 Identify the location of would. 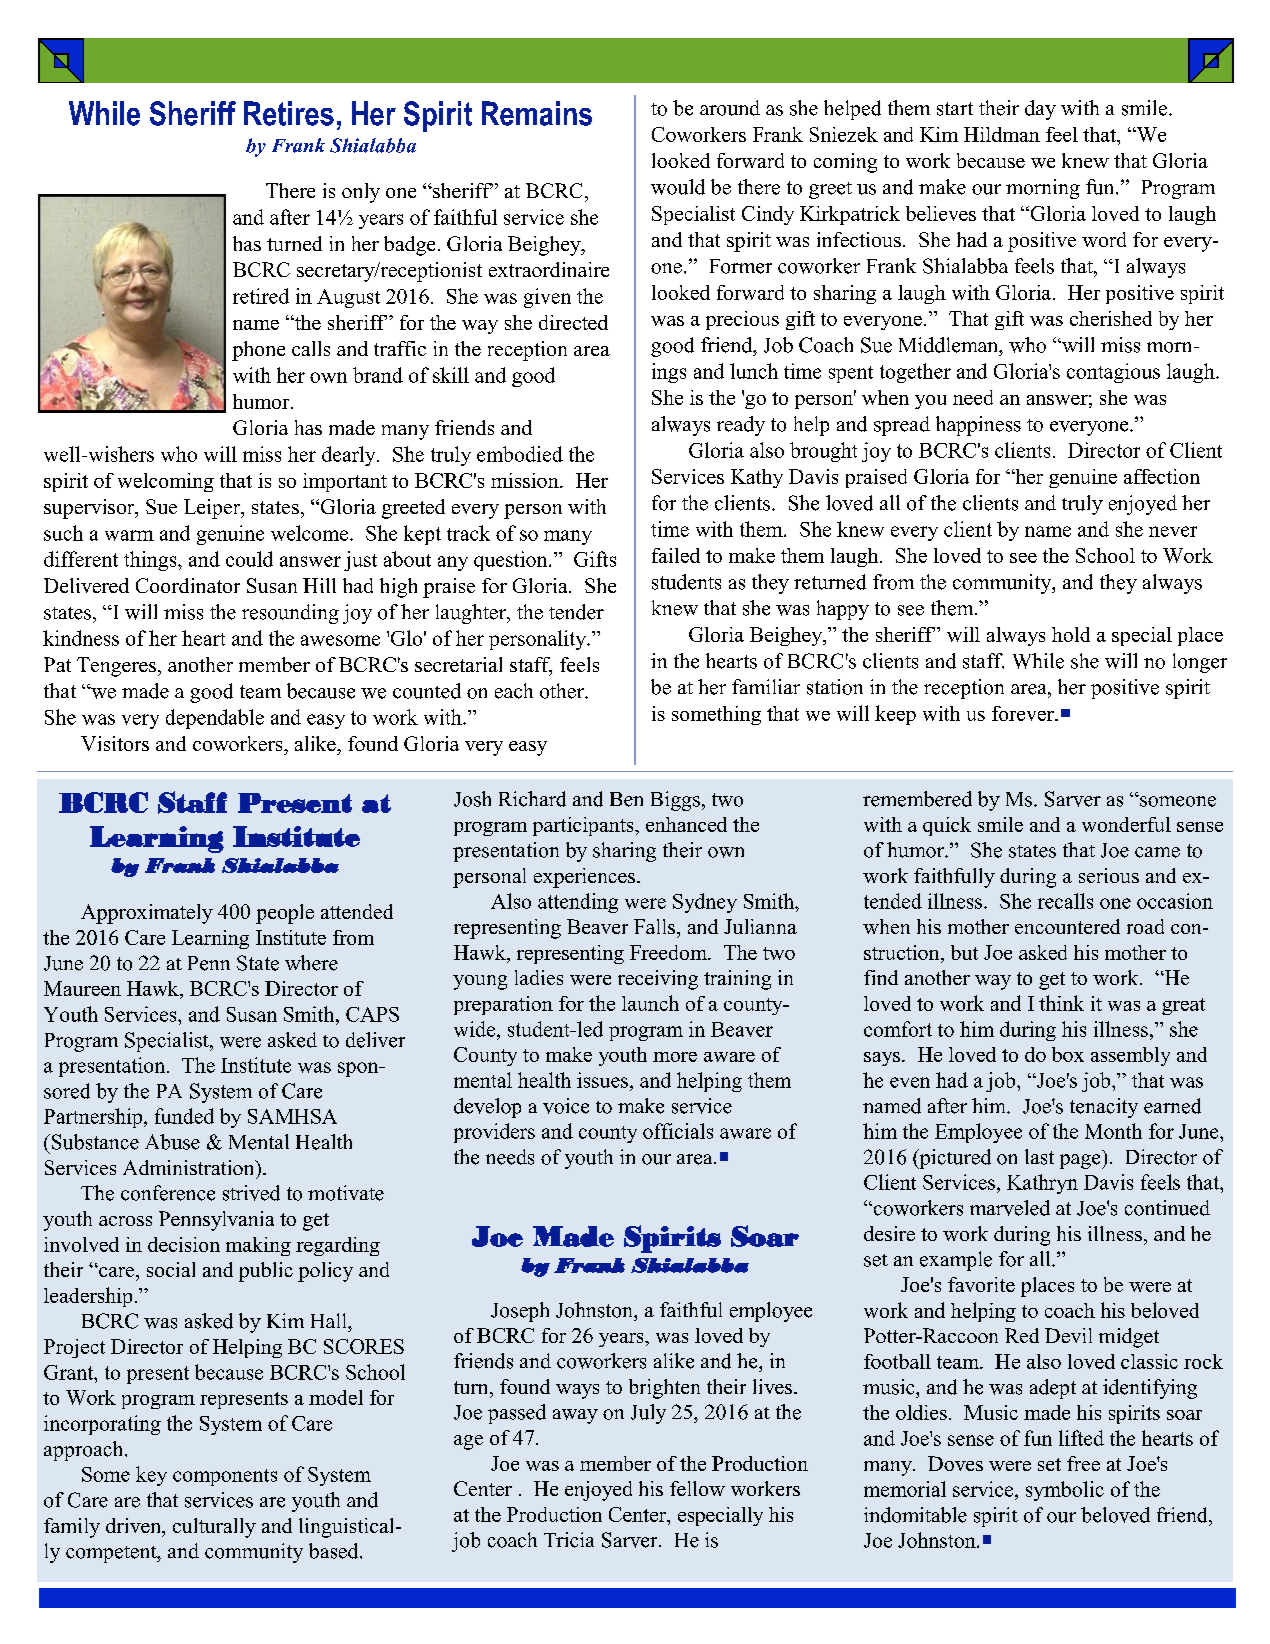
(678, 187).
